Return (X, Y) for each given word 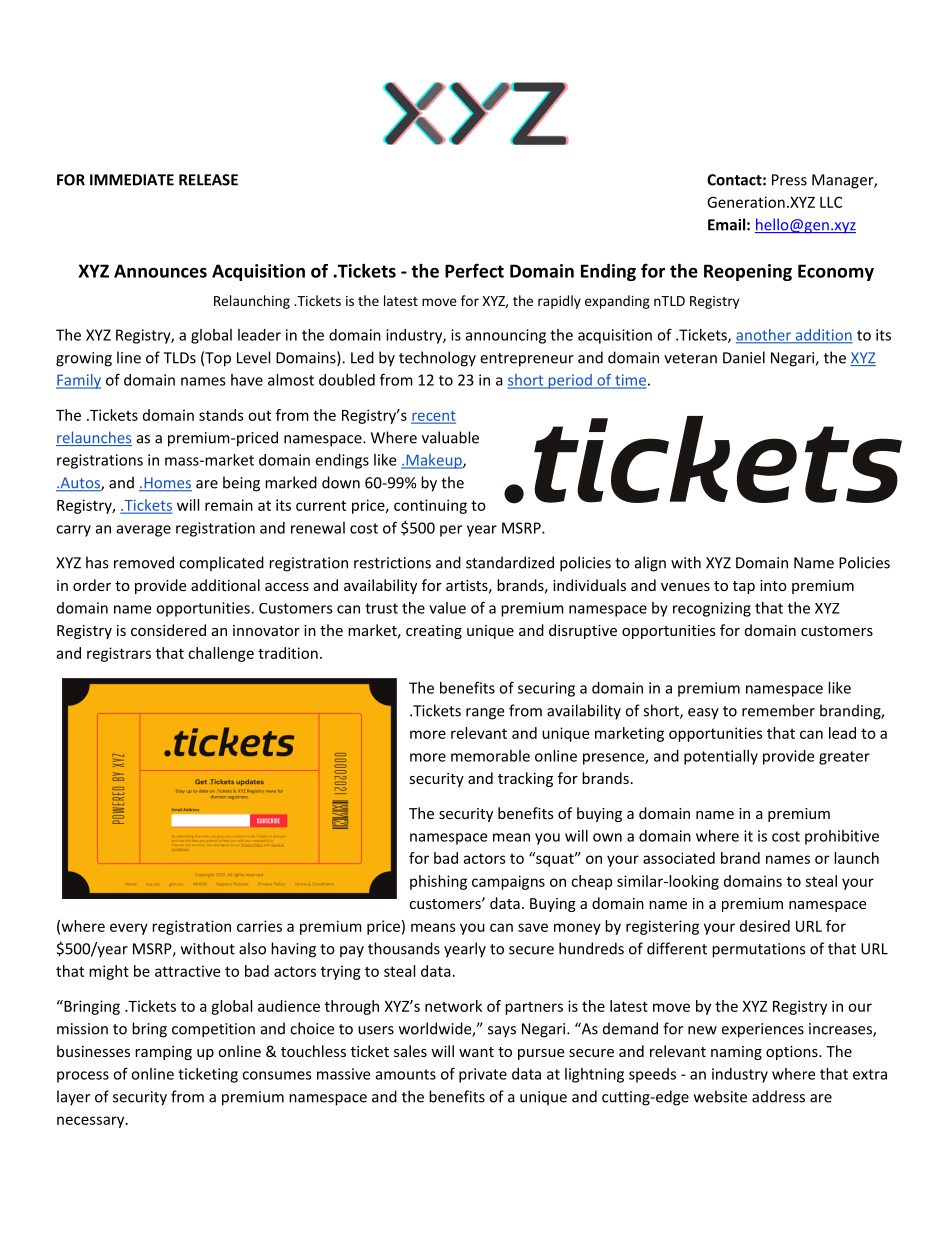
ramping (163, 1053)
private (483, 1075)
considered (168, 630)
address (778, 1096)
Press (789, 180)
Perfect (474, 270)
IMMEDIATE (132, 180)
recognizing (712, 609)
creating (434, 632)
